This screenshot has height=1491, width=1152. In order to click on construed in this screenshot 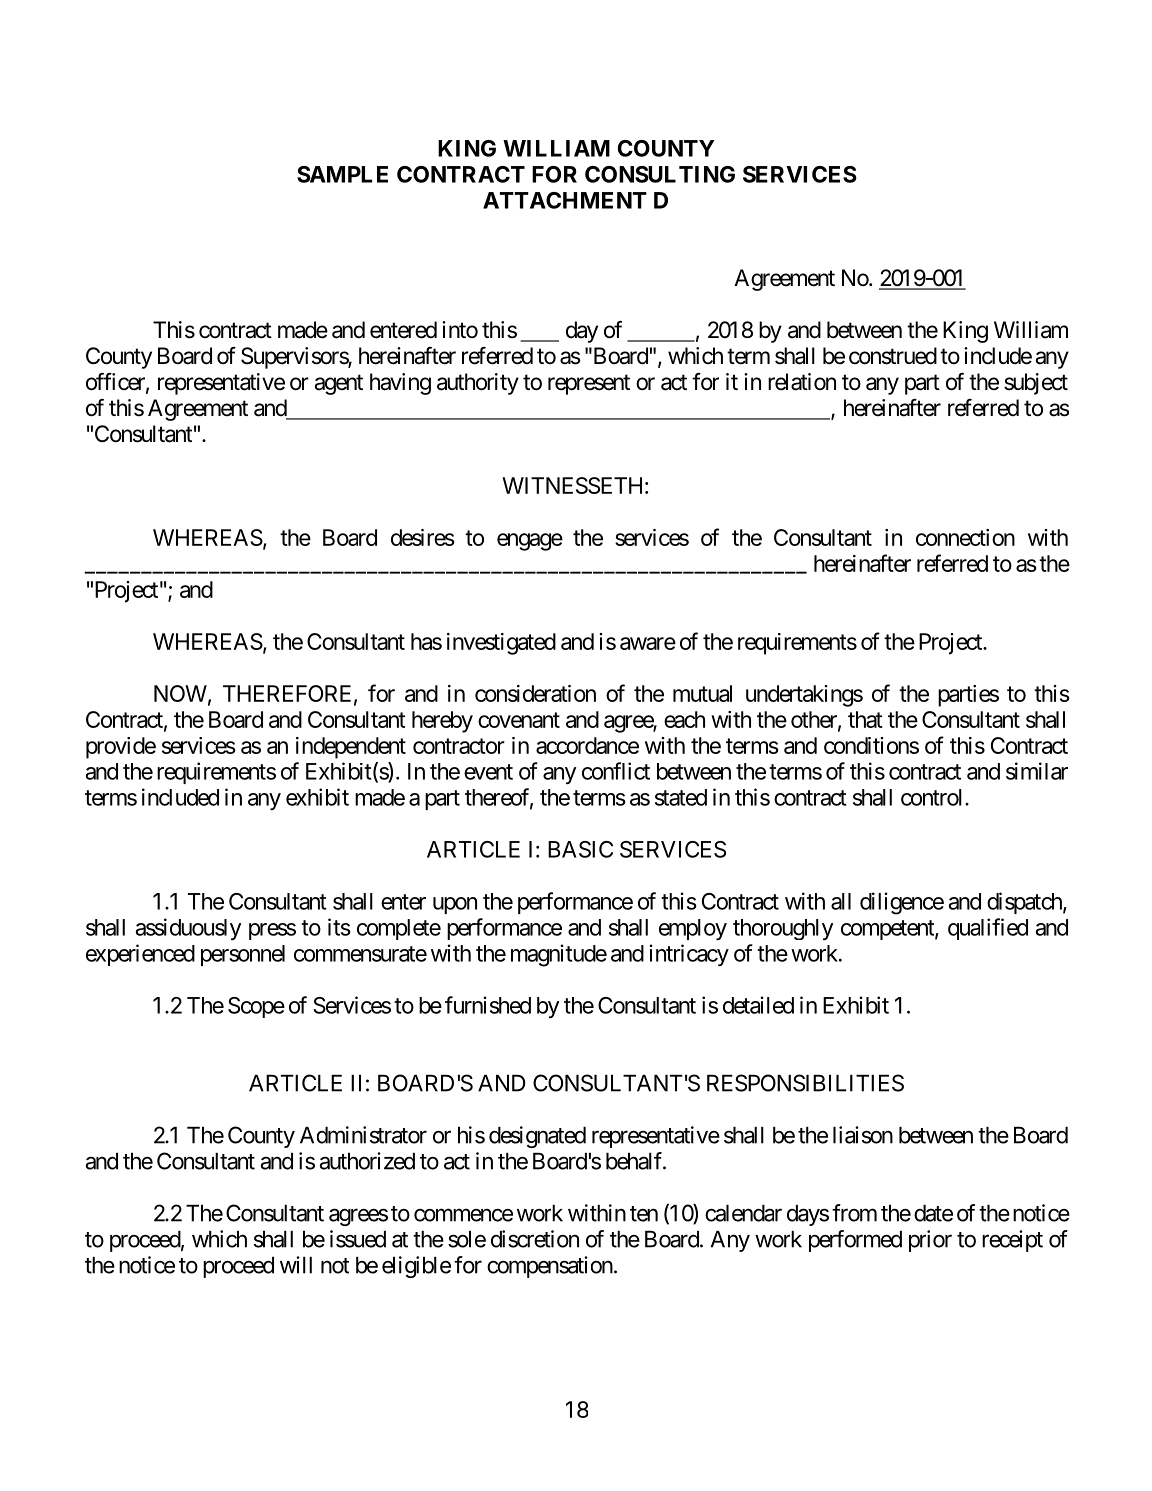, I will do `click(893, 356)`.
